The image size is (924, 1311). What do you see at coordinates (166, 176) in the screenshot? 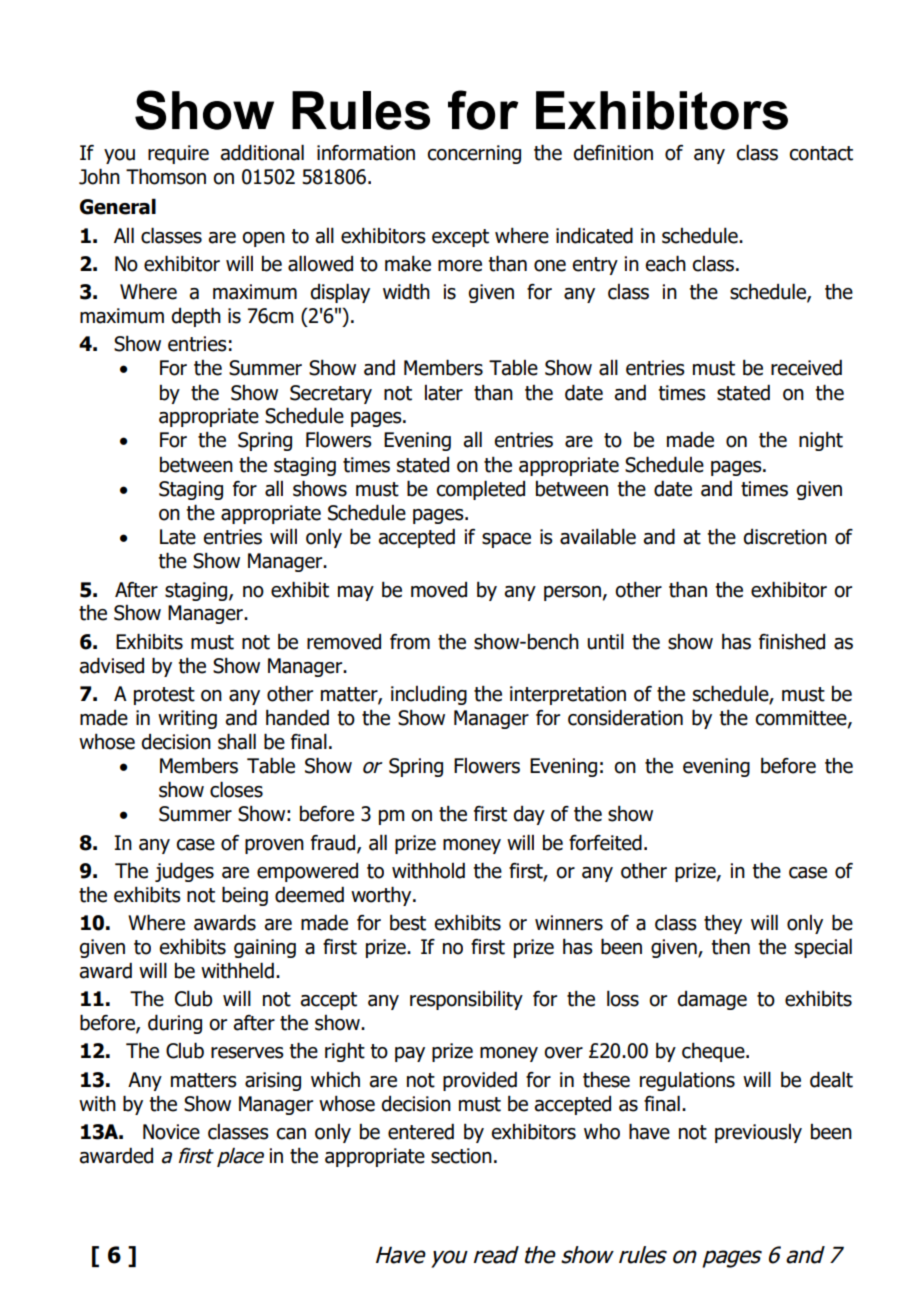
I see `Thomson` at bounding box center [166, 176].
